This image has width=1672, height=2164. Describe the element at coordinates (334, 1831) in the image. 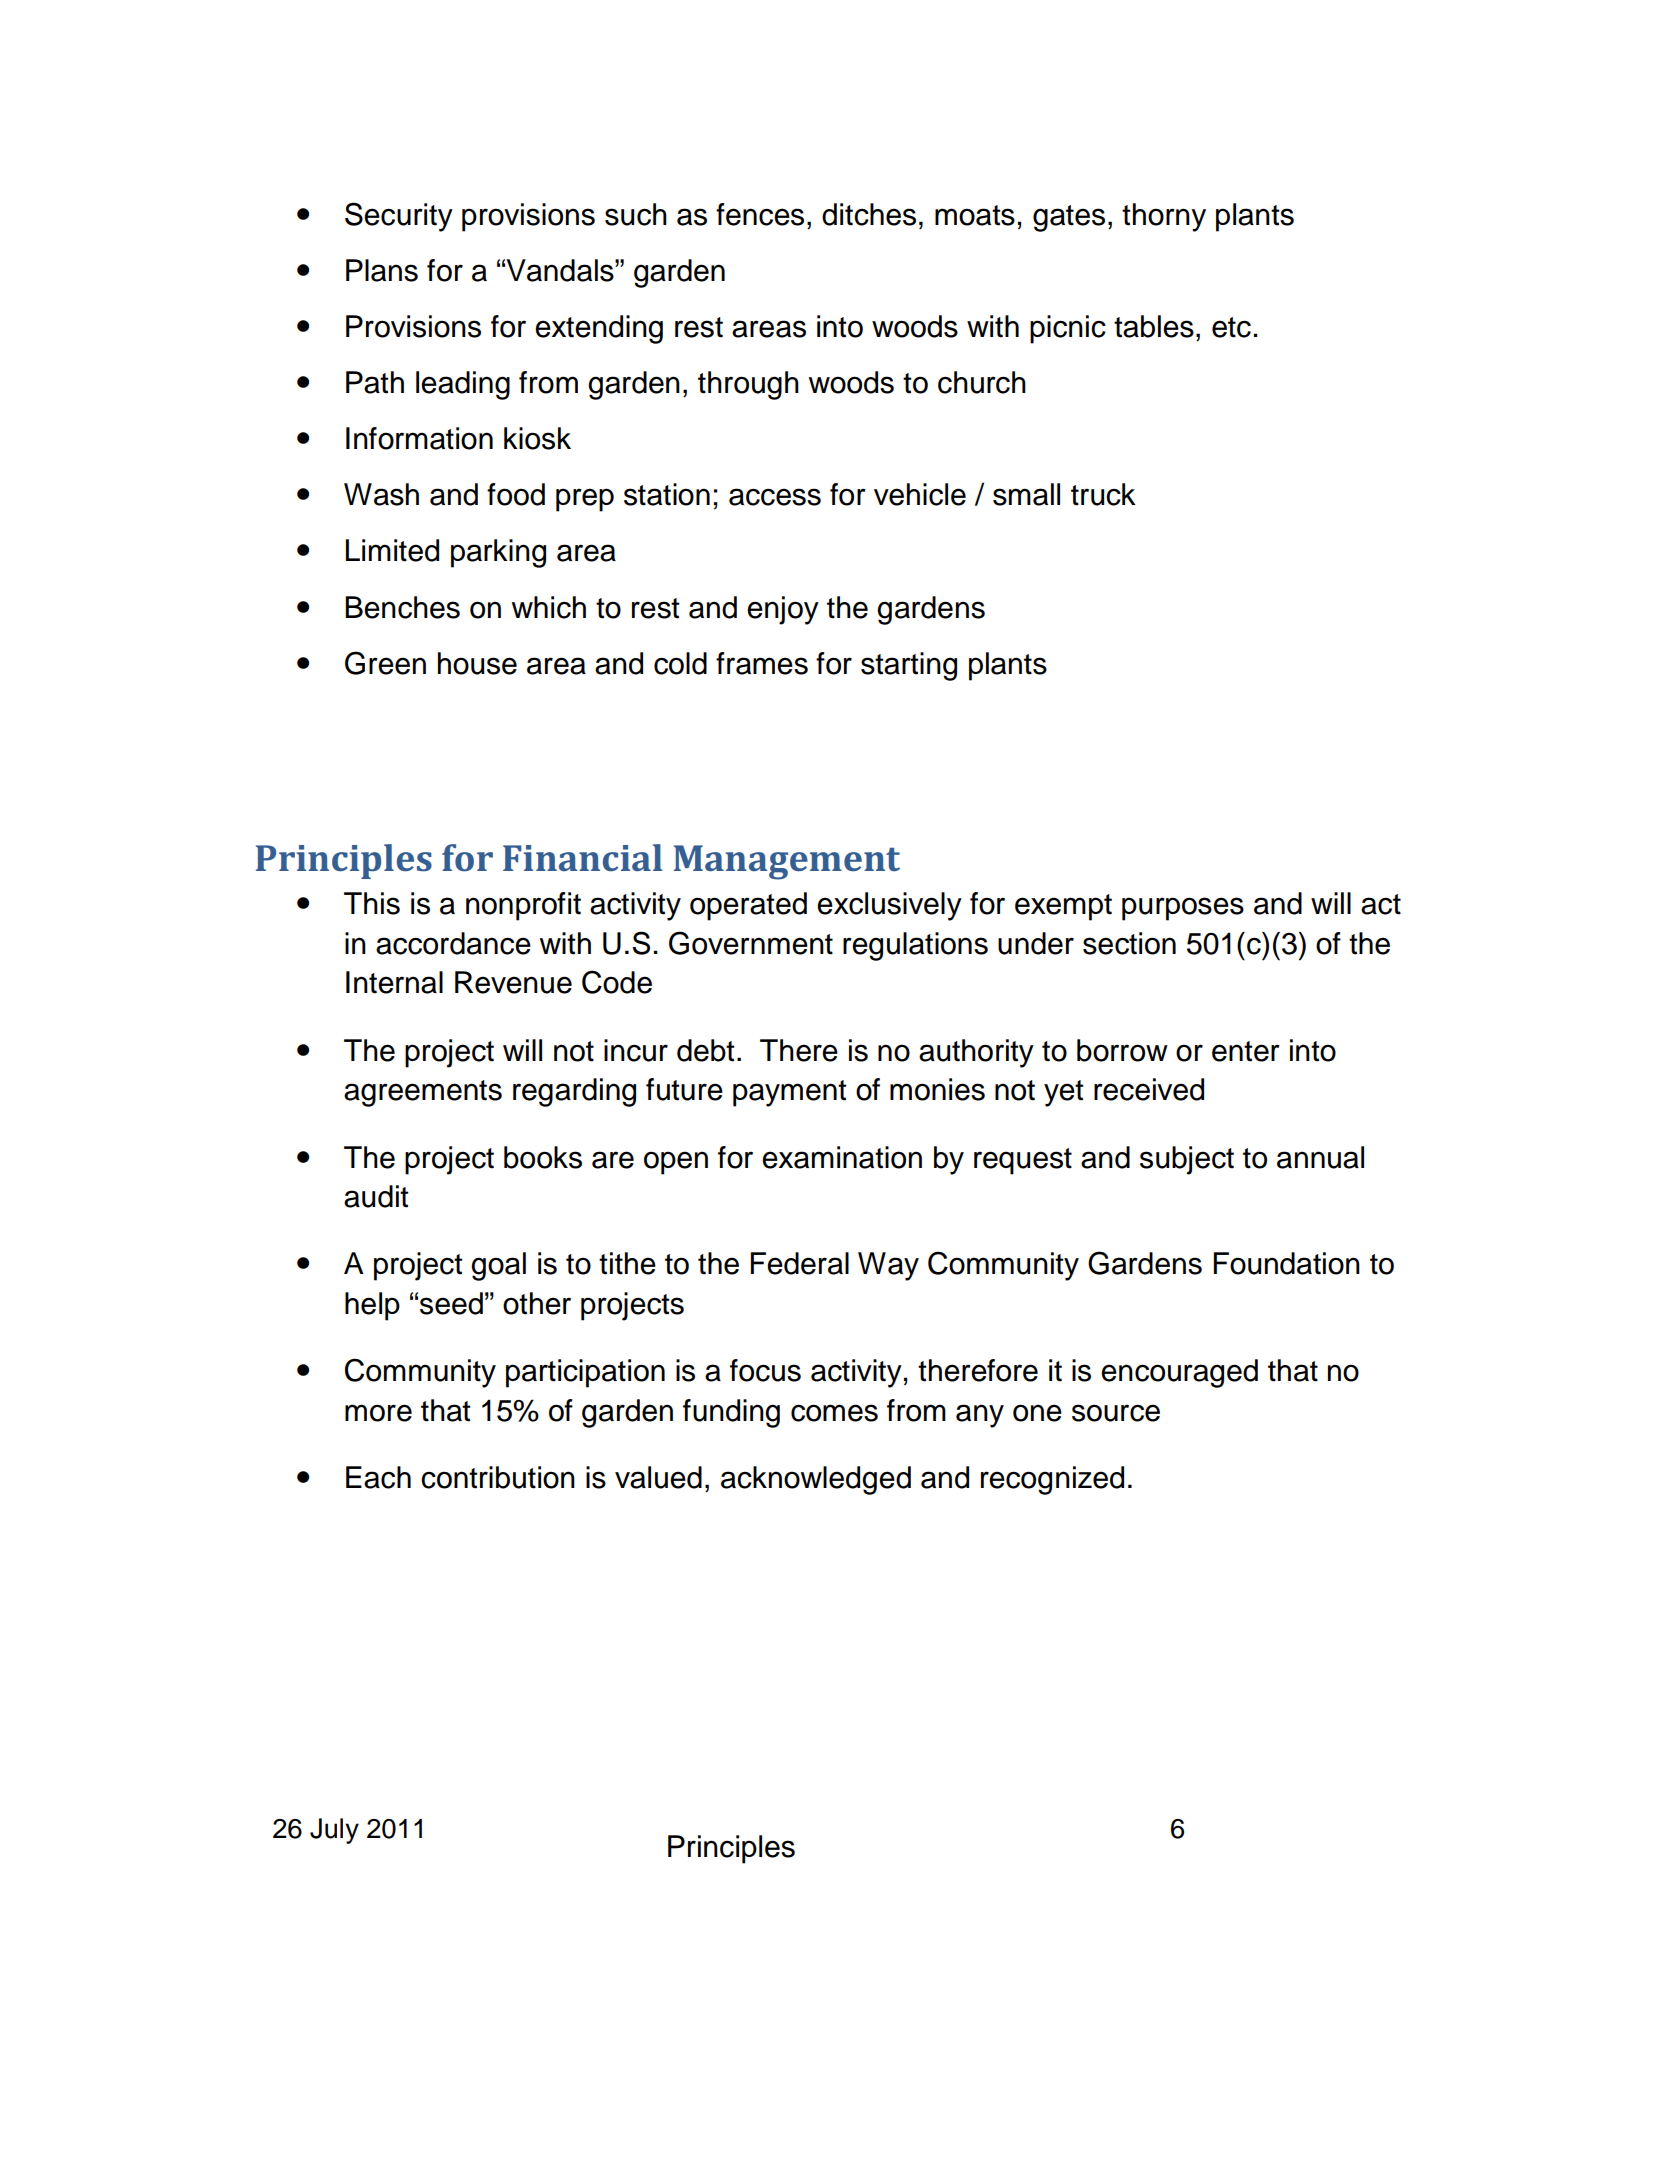

I see `July` at that location.
